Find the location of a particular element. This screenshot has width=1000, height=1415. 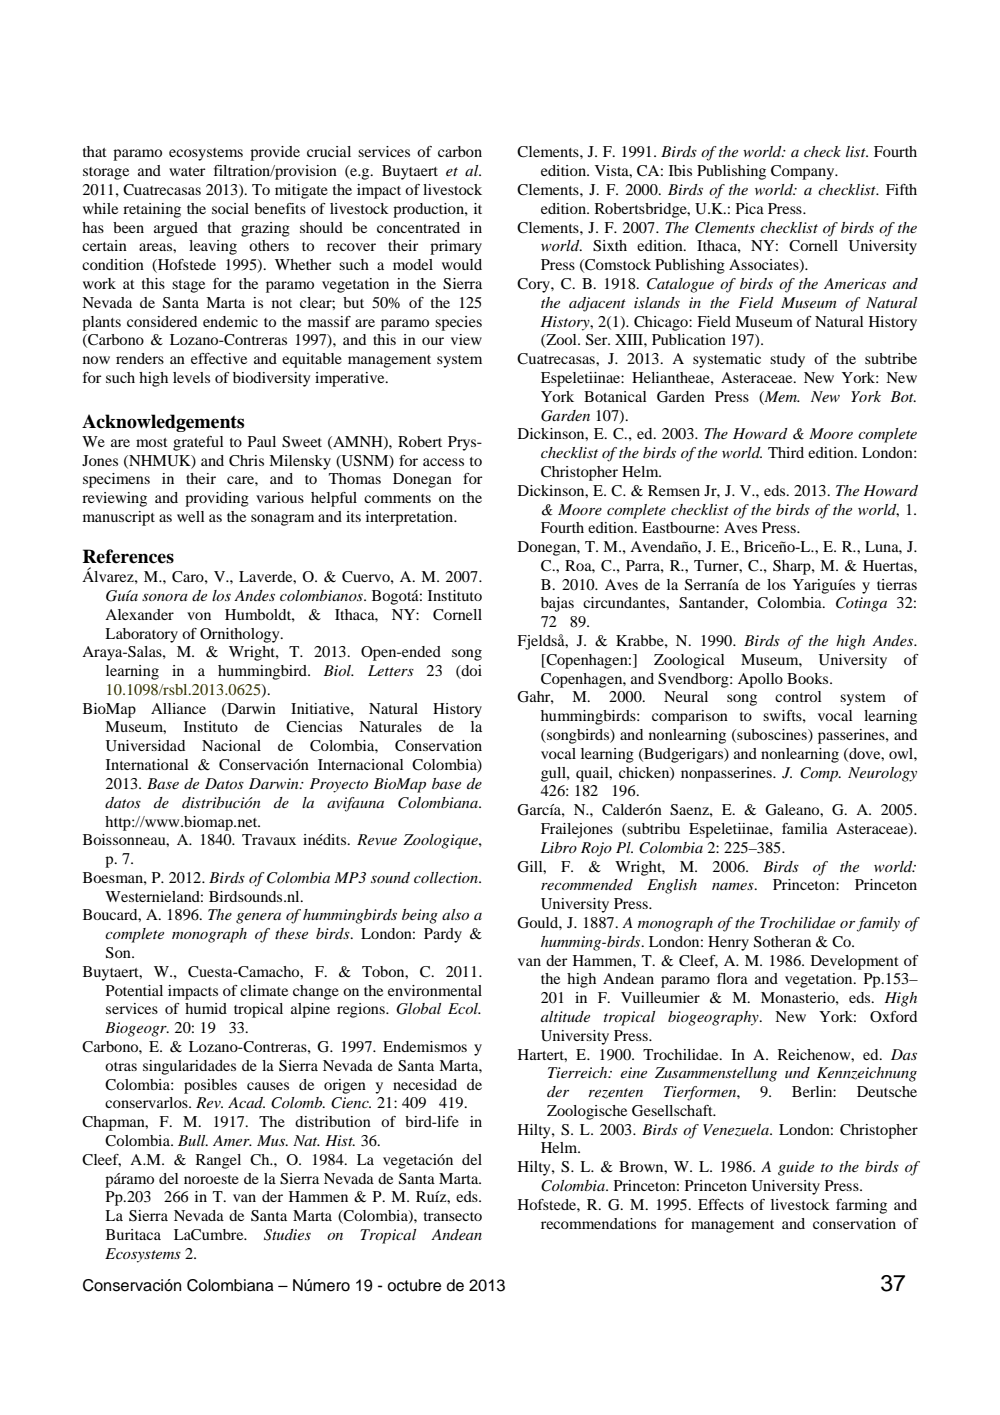

Fifth is located at coordinates (901, 189).
